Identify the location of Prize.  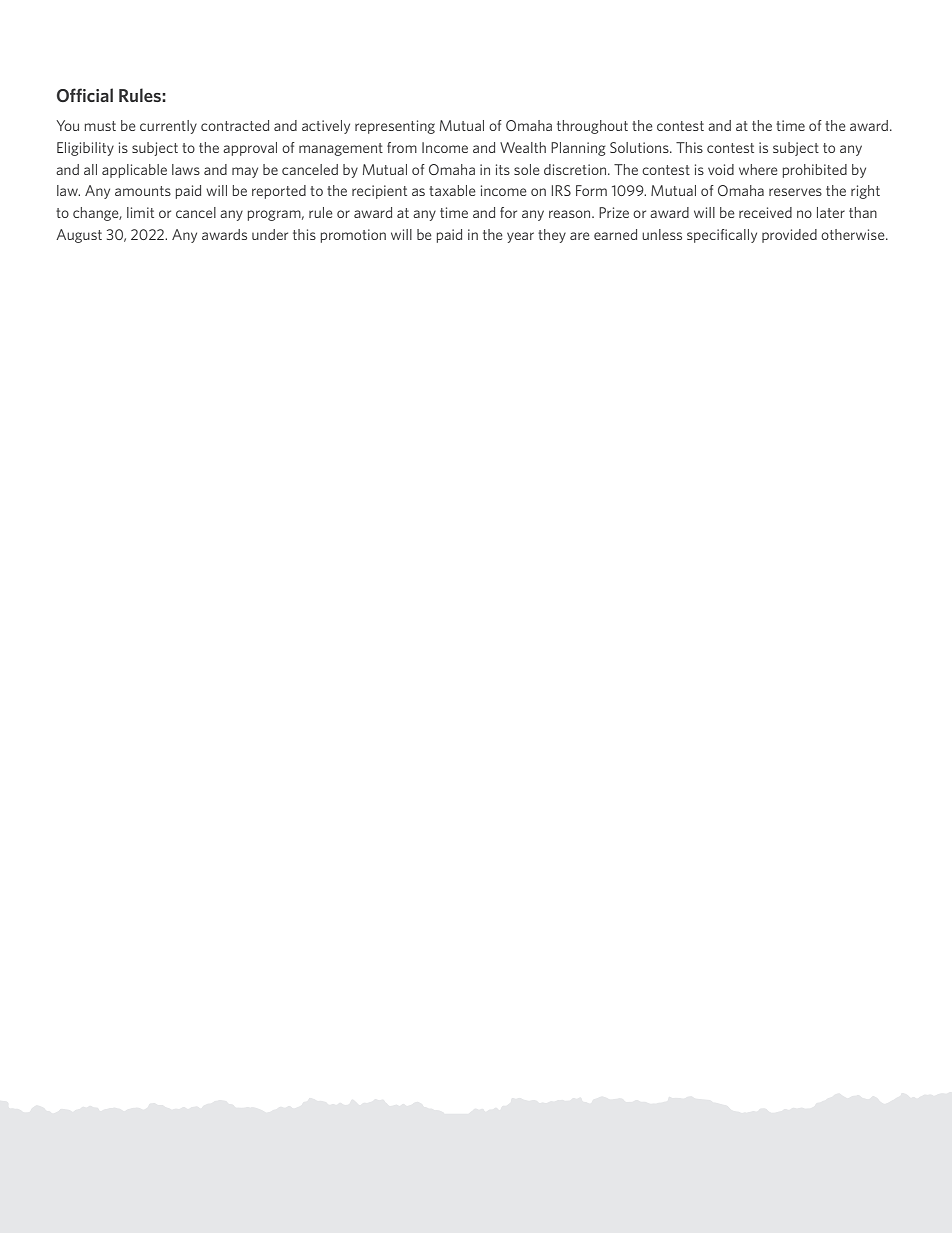
(614, 212).
